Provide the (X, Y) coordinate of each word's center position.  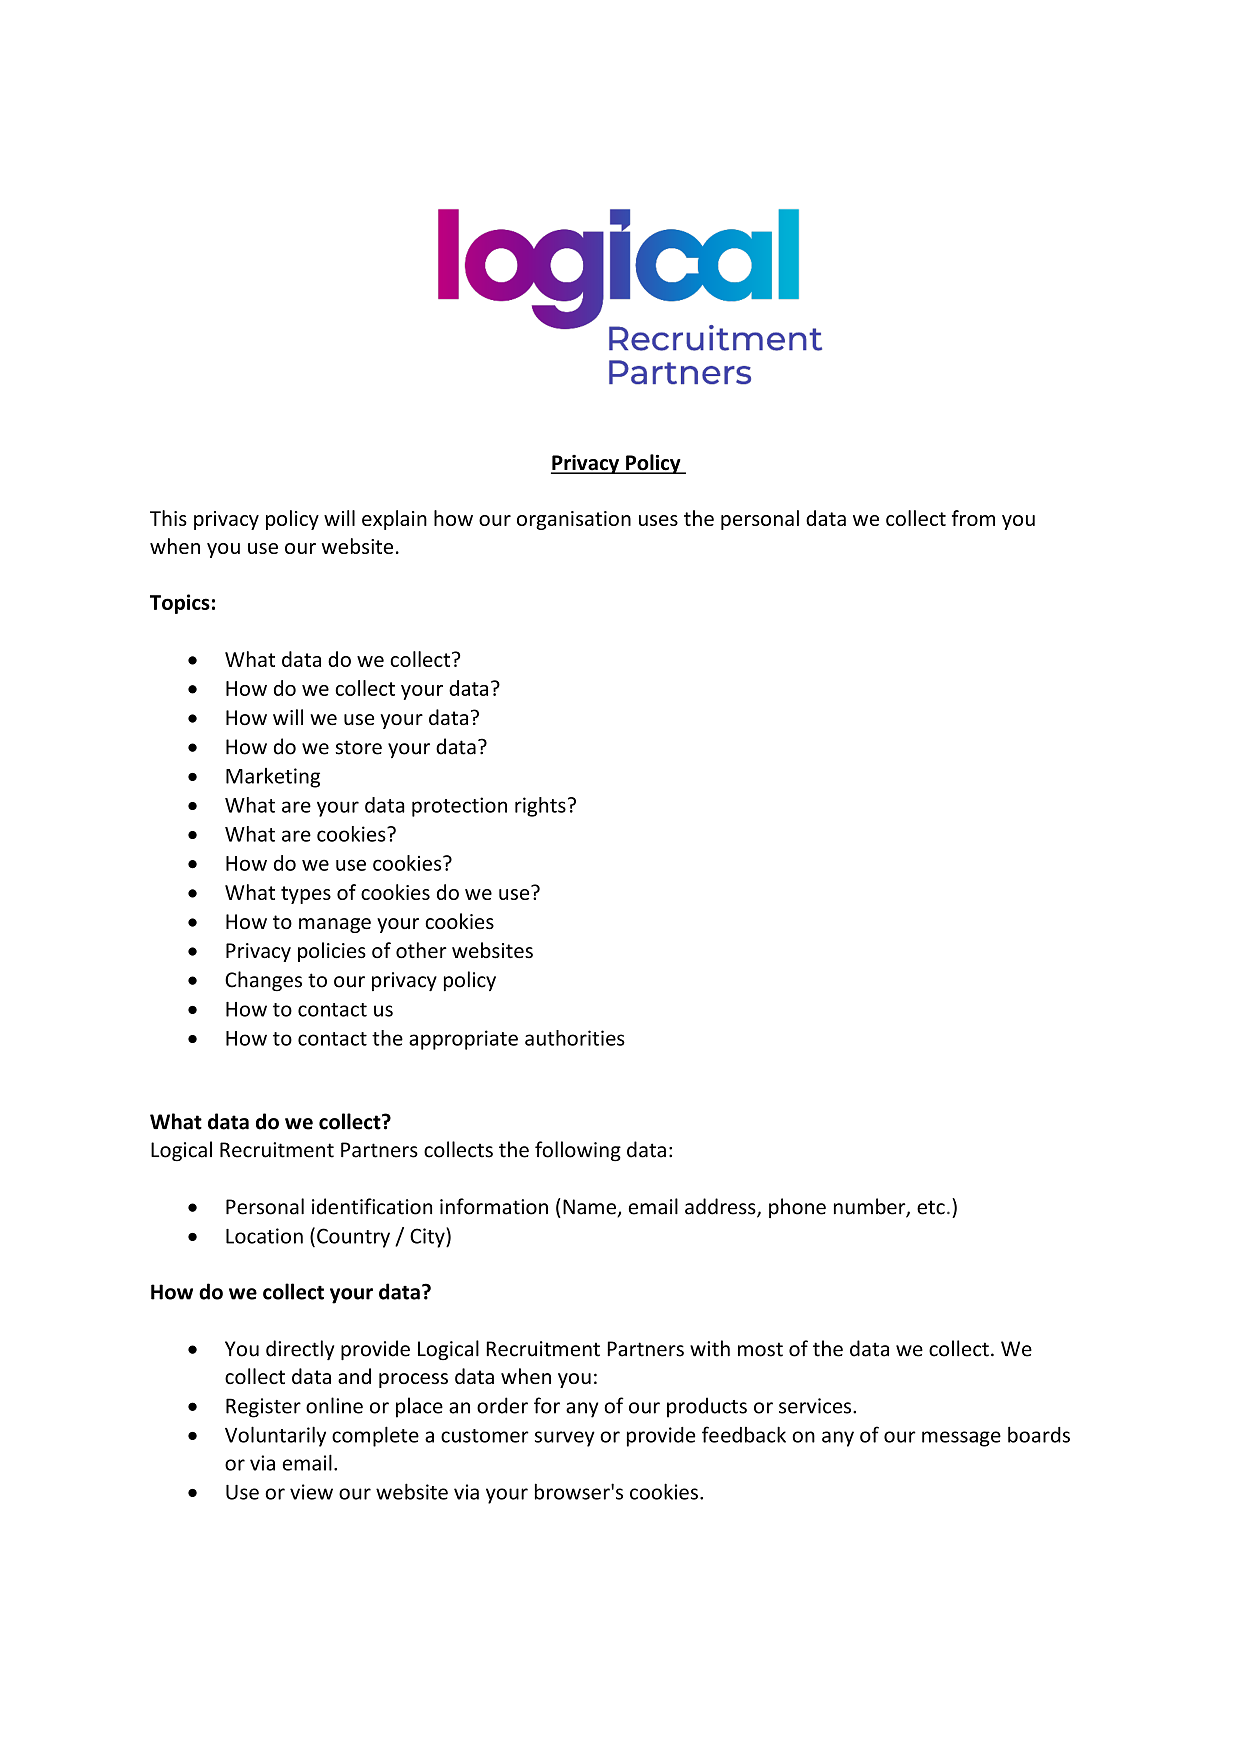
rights (540, 807)
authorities (575, 1038)
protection (459, 807)
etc (931, 1207)
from (973, 518)
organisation (574, 520)
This (168, 518)
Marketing (273, 778)
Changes (263, 981)
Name (590, 1208)
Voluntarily (275, 1436)
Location (264, 1236)
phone (797, 1208)
